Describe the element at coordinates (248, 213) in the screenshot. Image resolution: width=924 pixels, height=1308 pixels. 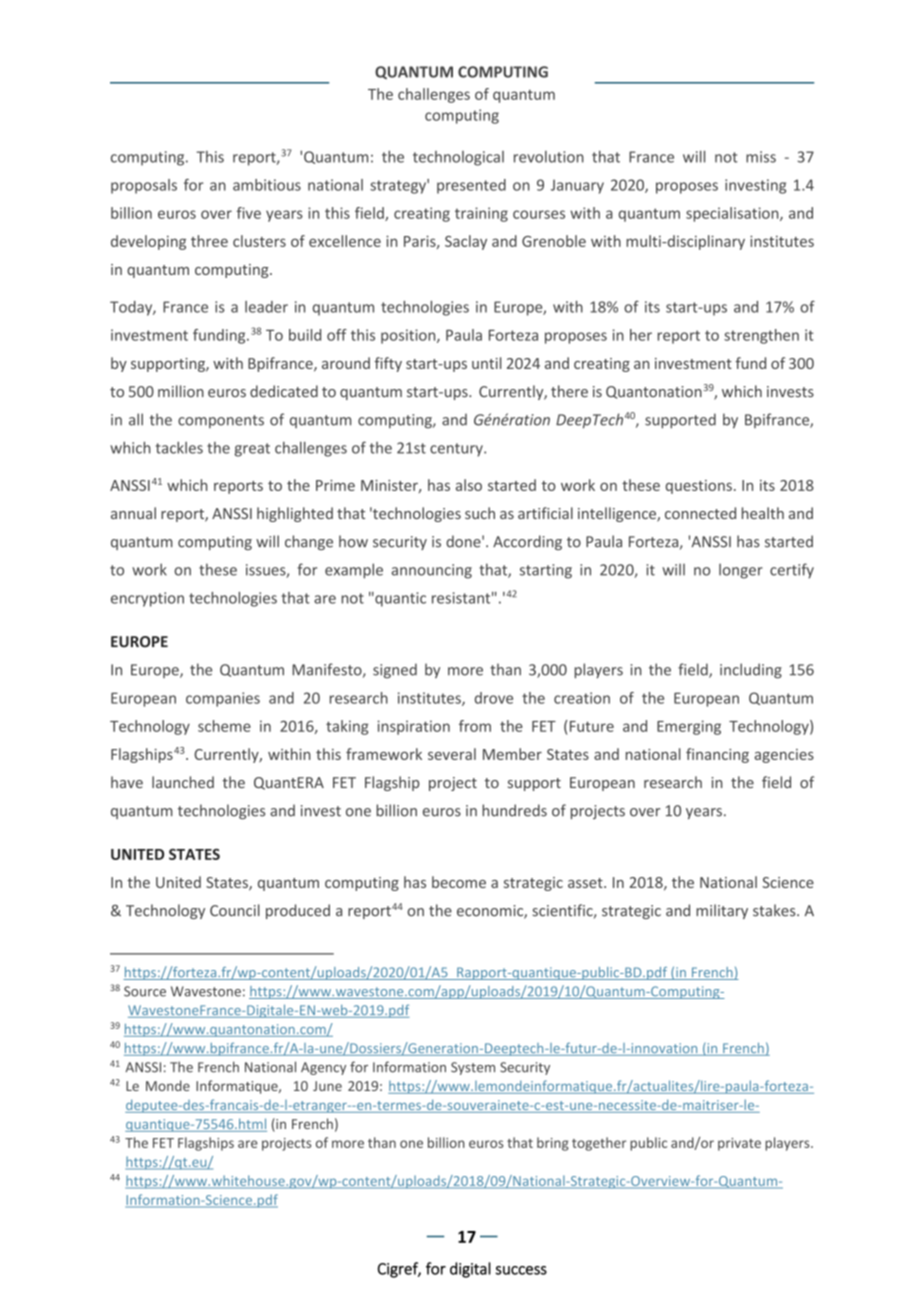
I see `five` at that location.
